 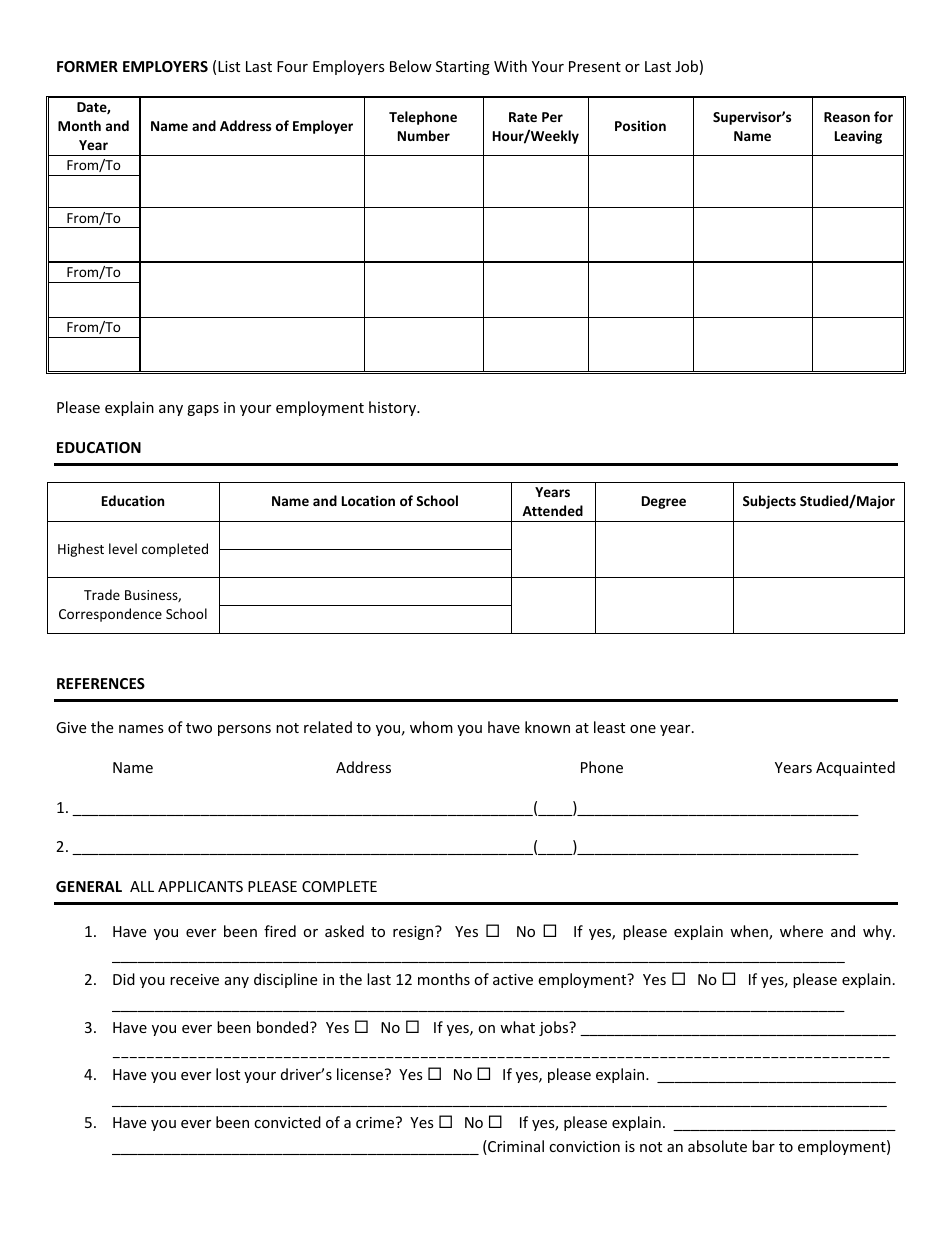 I want to click on lost, so click(x=228, y=1074).
